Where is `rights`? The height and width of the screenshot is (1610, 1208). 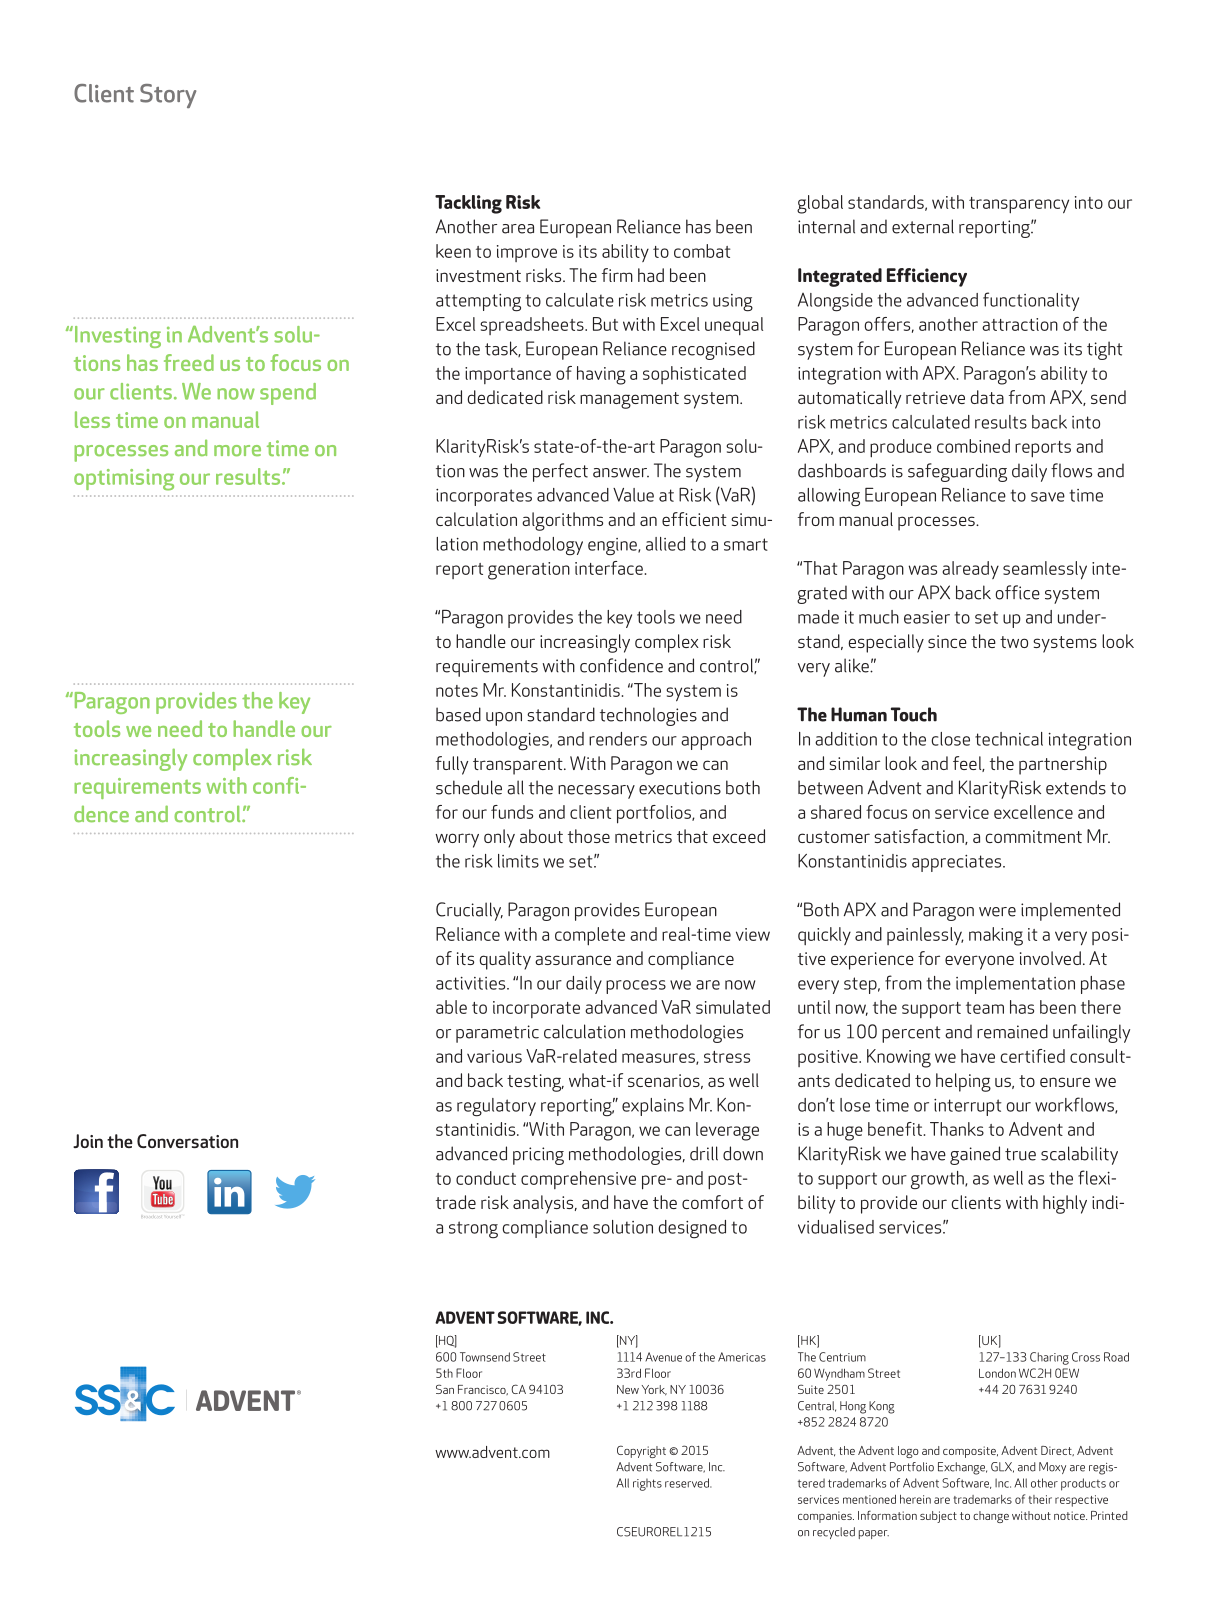 rights is located at coordinates (647, 1484).
